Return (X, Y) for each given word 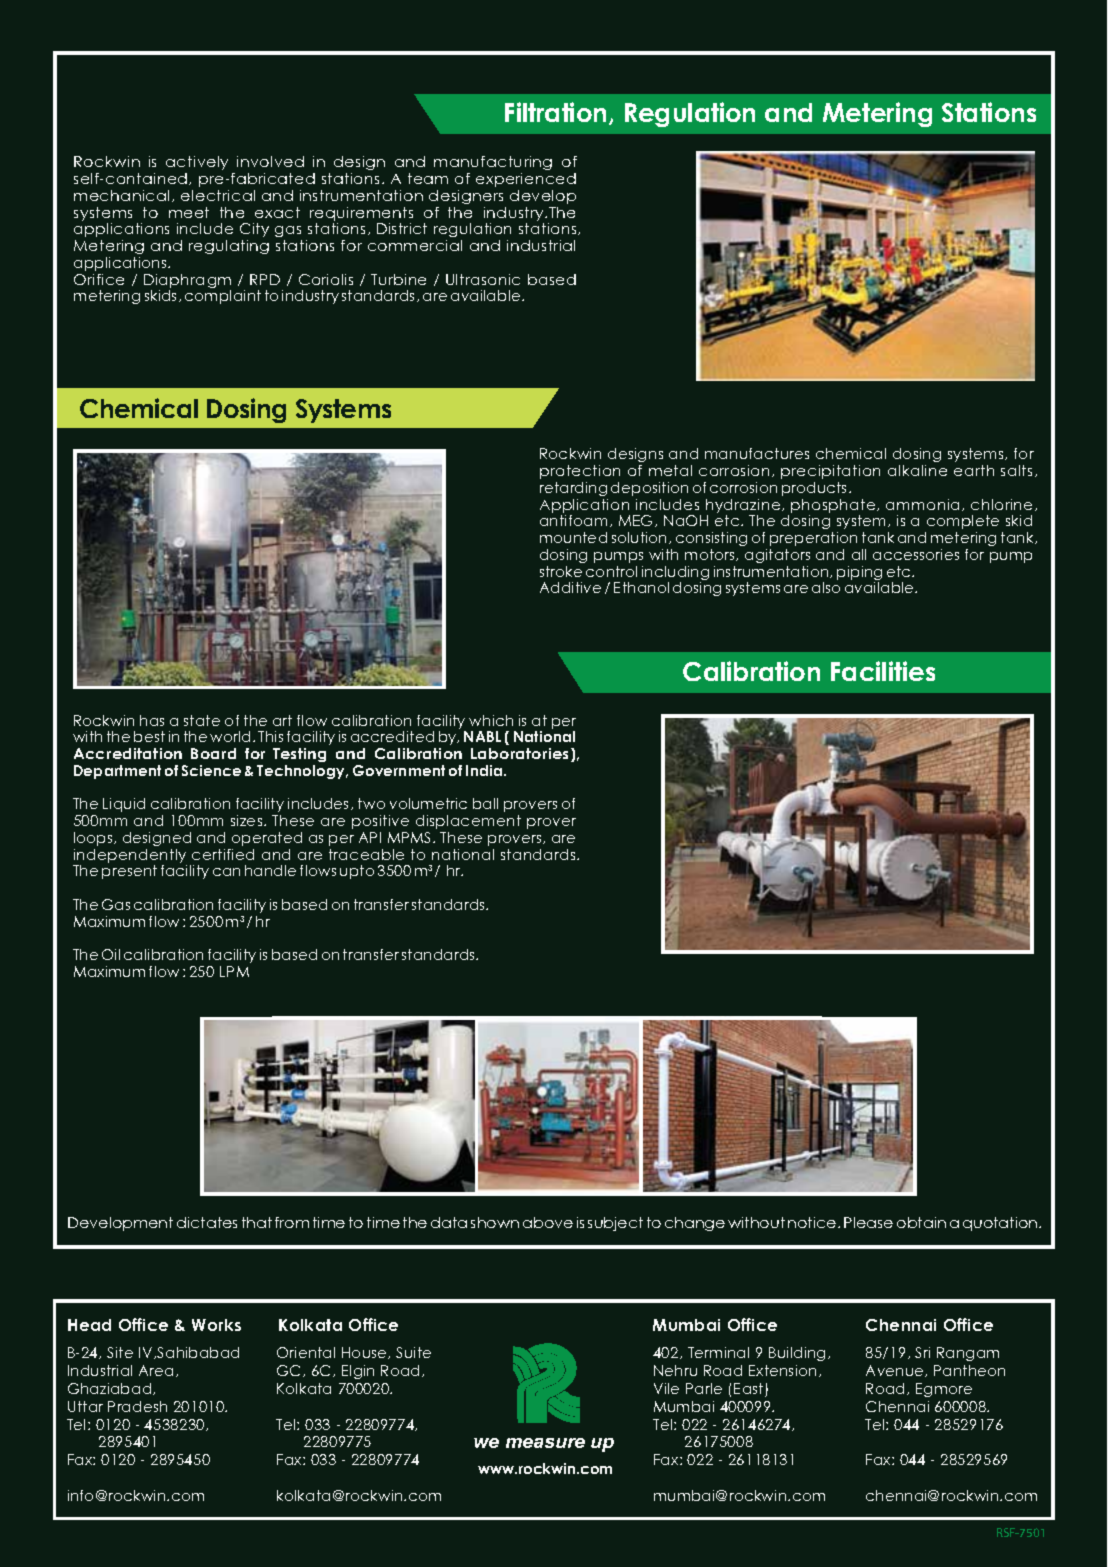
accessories (916, 554)
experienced (526, 180)
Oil (111, 954)
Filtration (555, 112)
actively (197, 163)
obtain (921, 1222)
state (202, 720)
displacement (468, 822)
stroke (561, 571)
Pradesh (137, 1406)
